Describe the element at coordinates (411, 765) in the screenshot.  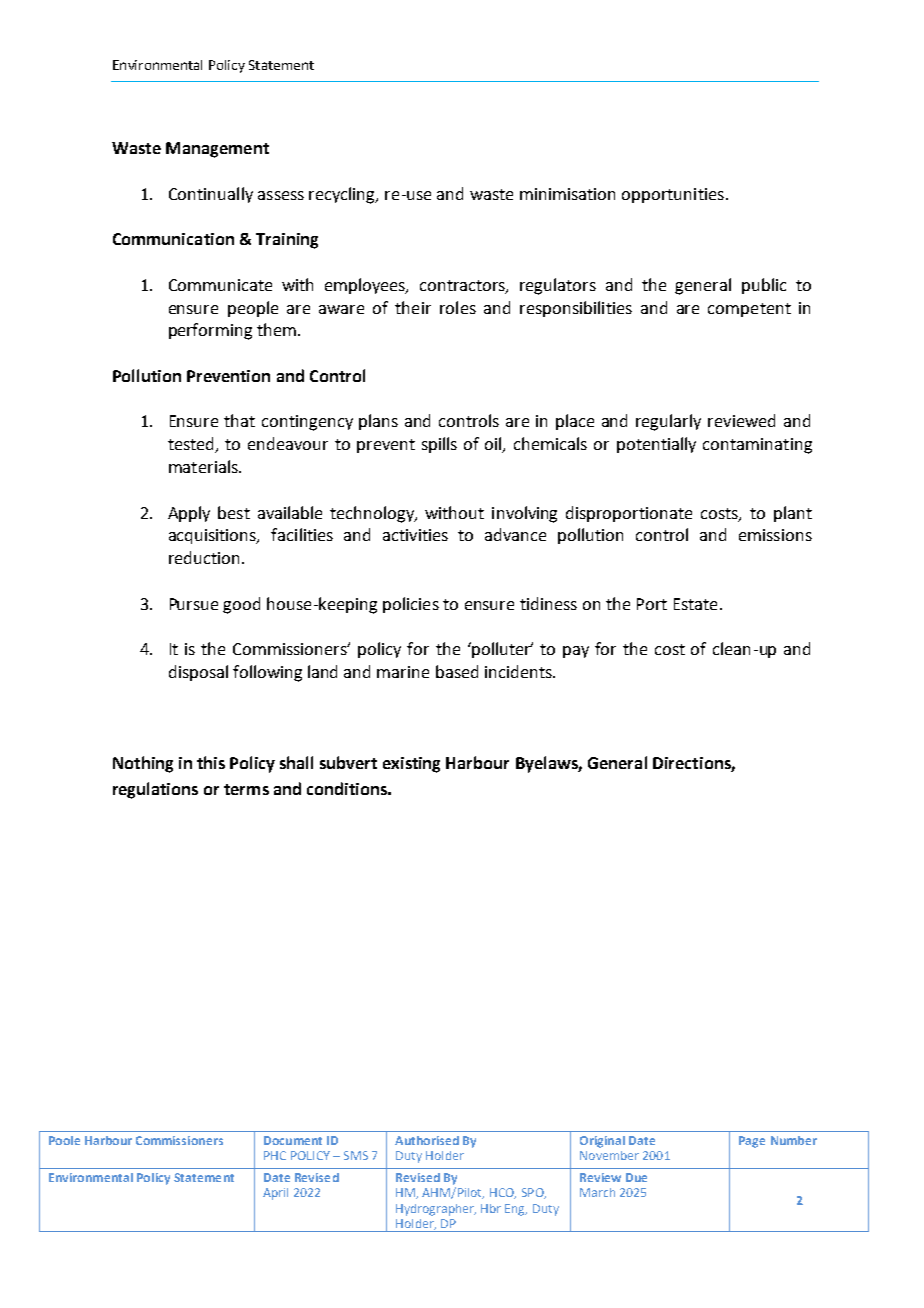
I see `existing` at that location.
